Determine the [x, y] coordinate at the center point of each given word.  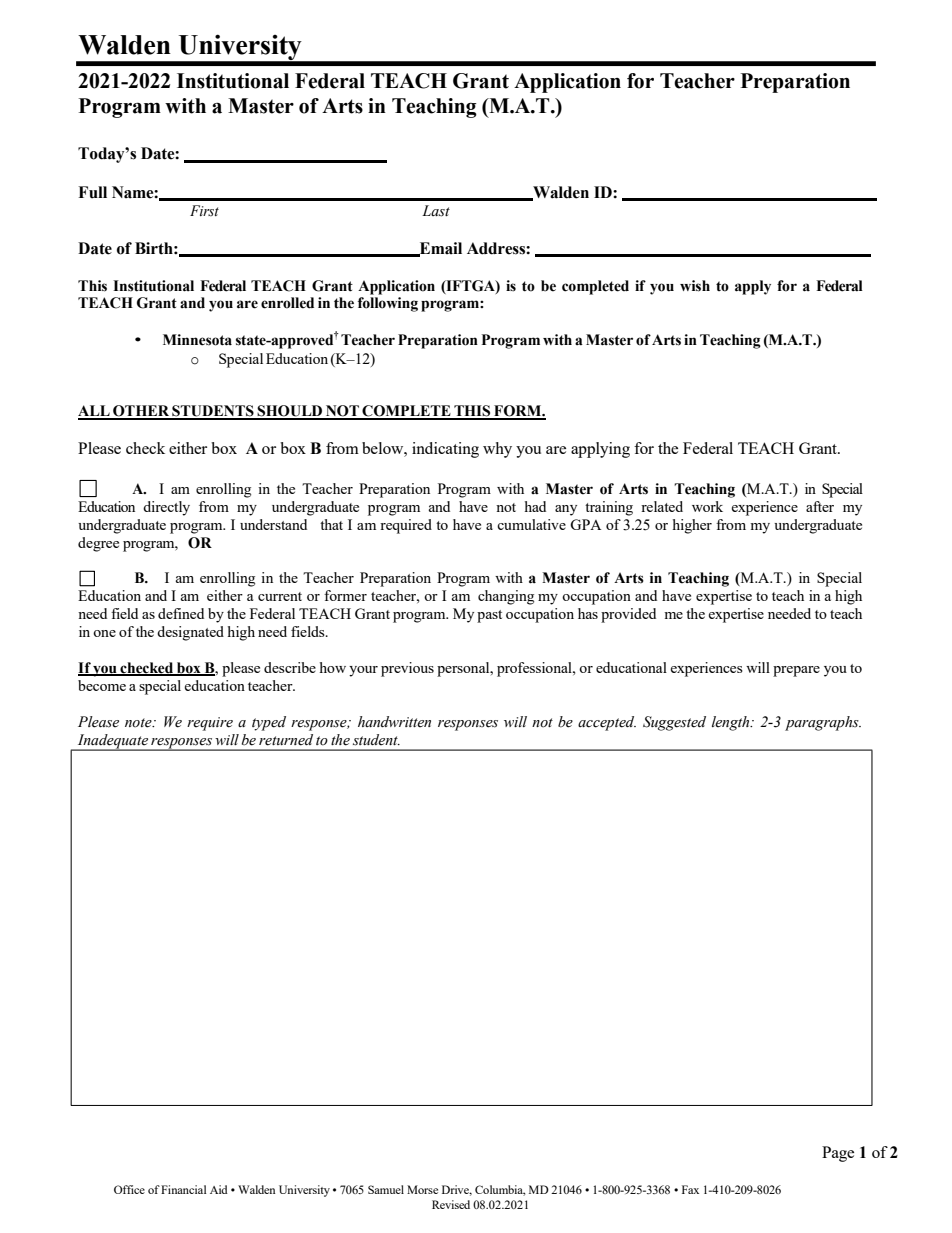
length [732, 723]
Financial [184, 1189]
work [707, 506]
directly [166, 508]
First [204, 210]
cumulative [531, 524]
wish [695, 286]
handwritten [394, 722]
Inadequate [112, 742]
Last [436, 211]
